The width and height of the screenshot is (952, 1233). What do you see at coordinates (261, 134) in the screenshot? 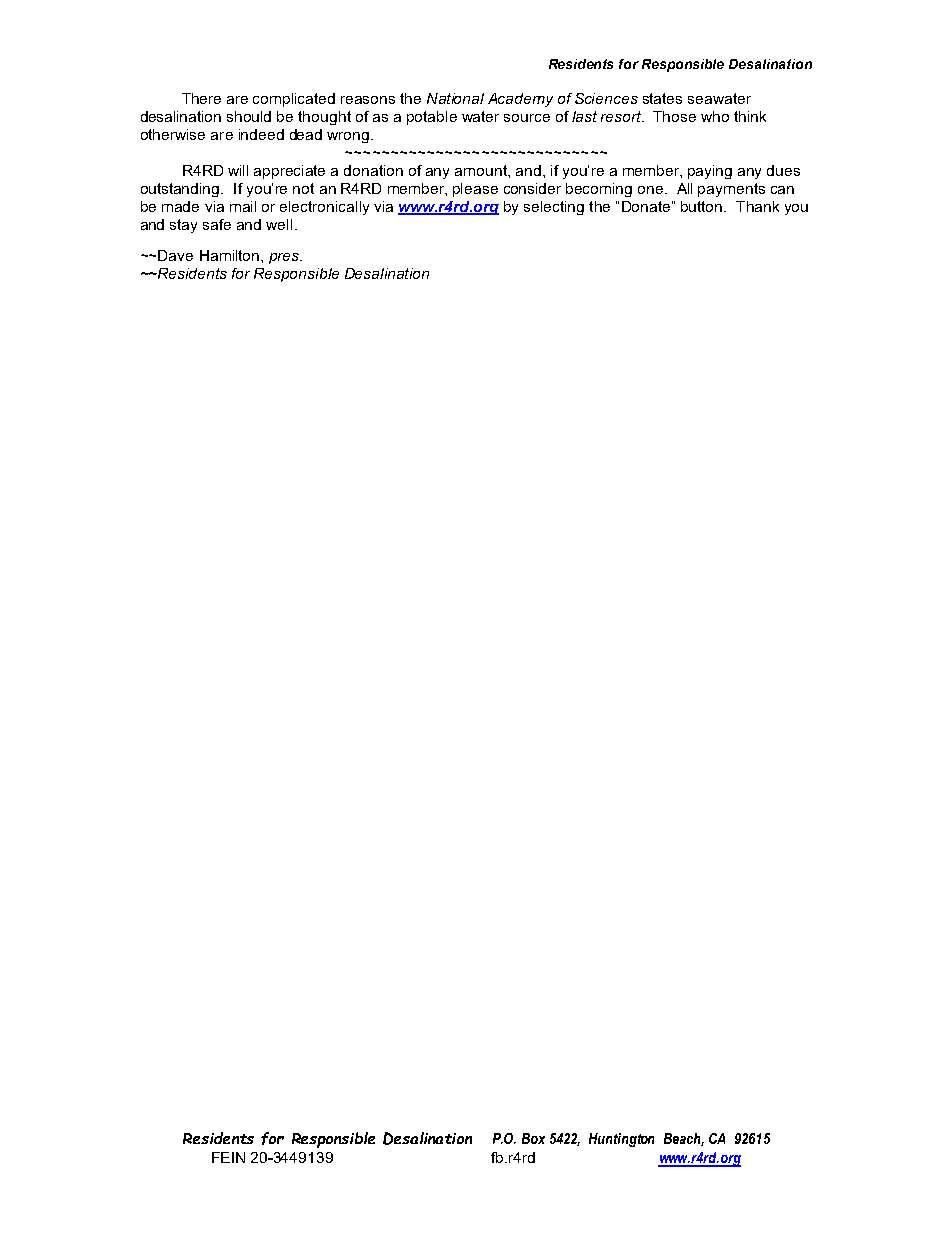
I see `indeed` at bounding box center [261, 134].
